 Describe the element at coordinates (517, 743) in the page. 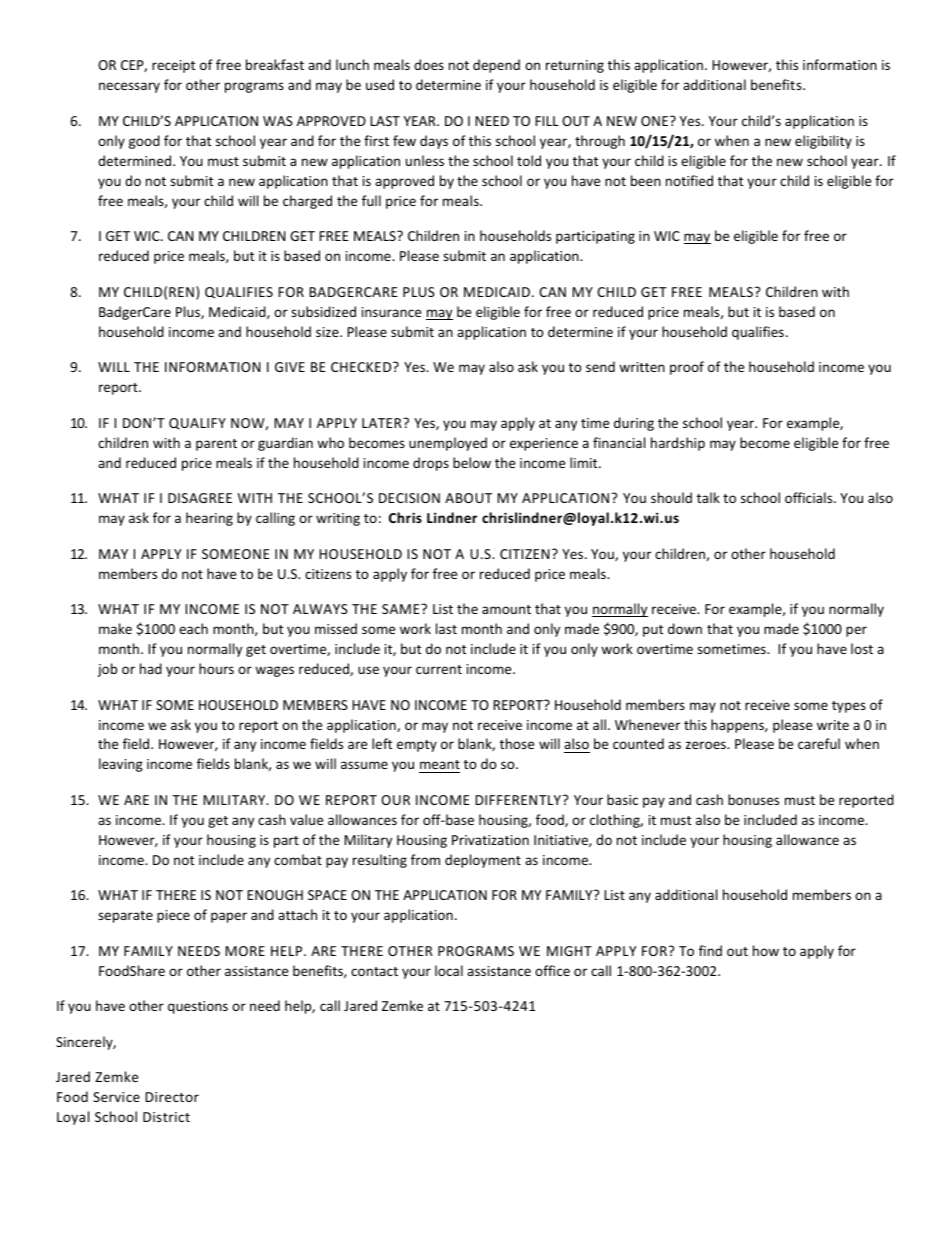

I see `those` at that location.
